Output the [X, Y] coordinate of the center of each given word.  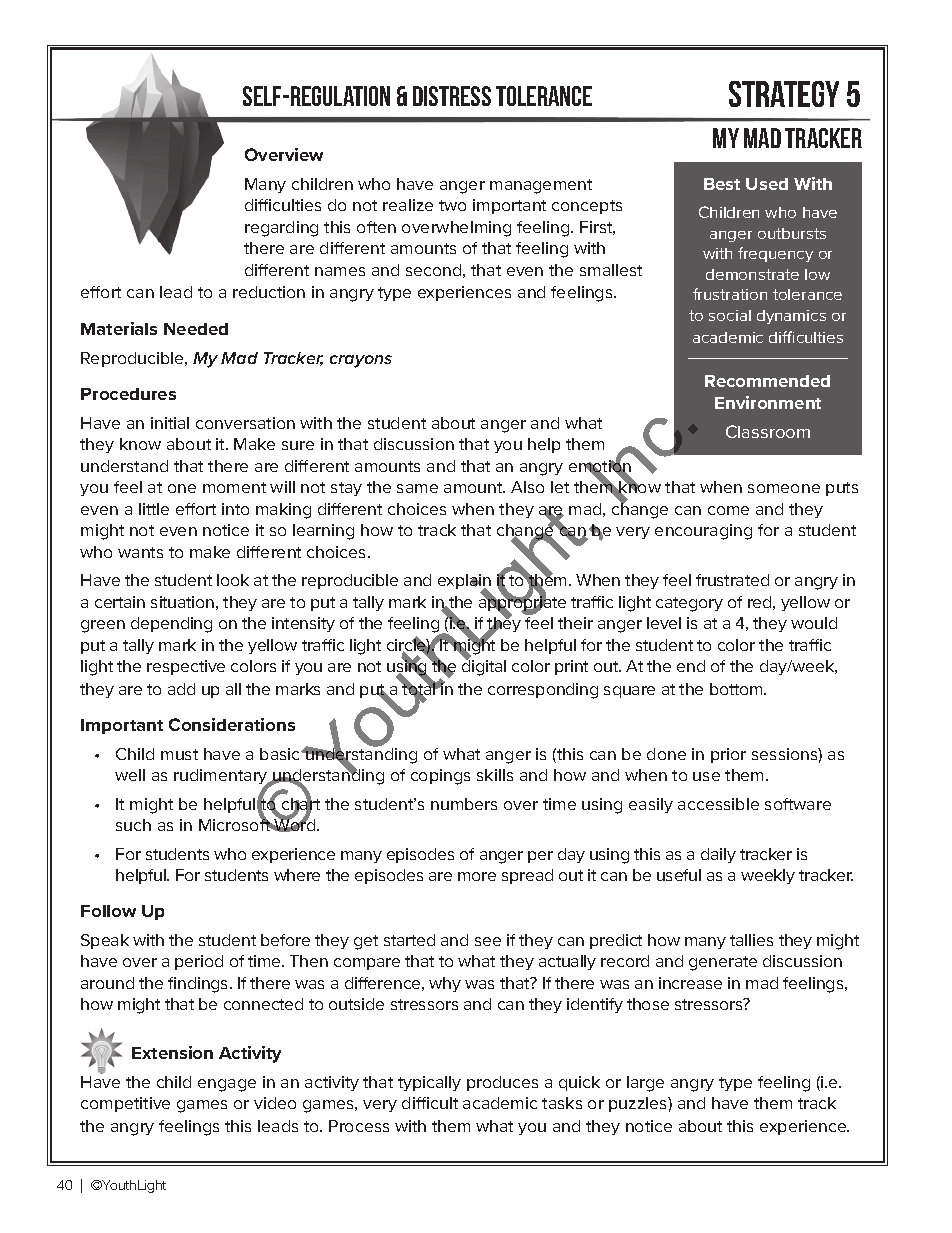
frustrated [732, 580]
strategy [784, 94]
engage [227, 1085]
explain [464, 583]
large [645, 1084]
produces [502, 1083]
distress [452, 96]
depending [171, 625]
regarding [281, 229]
